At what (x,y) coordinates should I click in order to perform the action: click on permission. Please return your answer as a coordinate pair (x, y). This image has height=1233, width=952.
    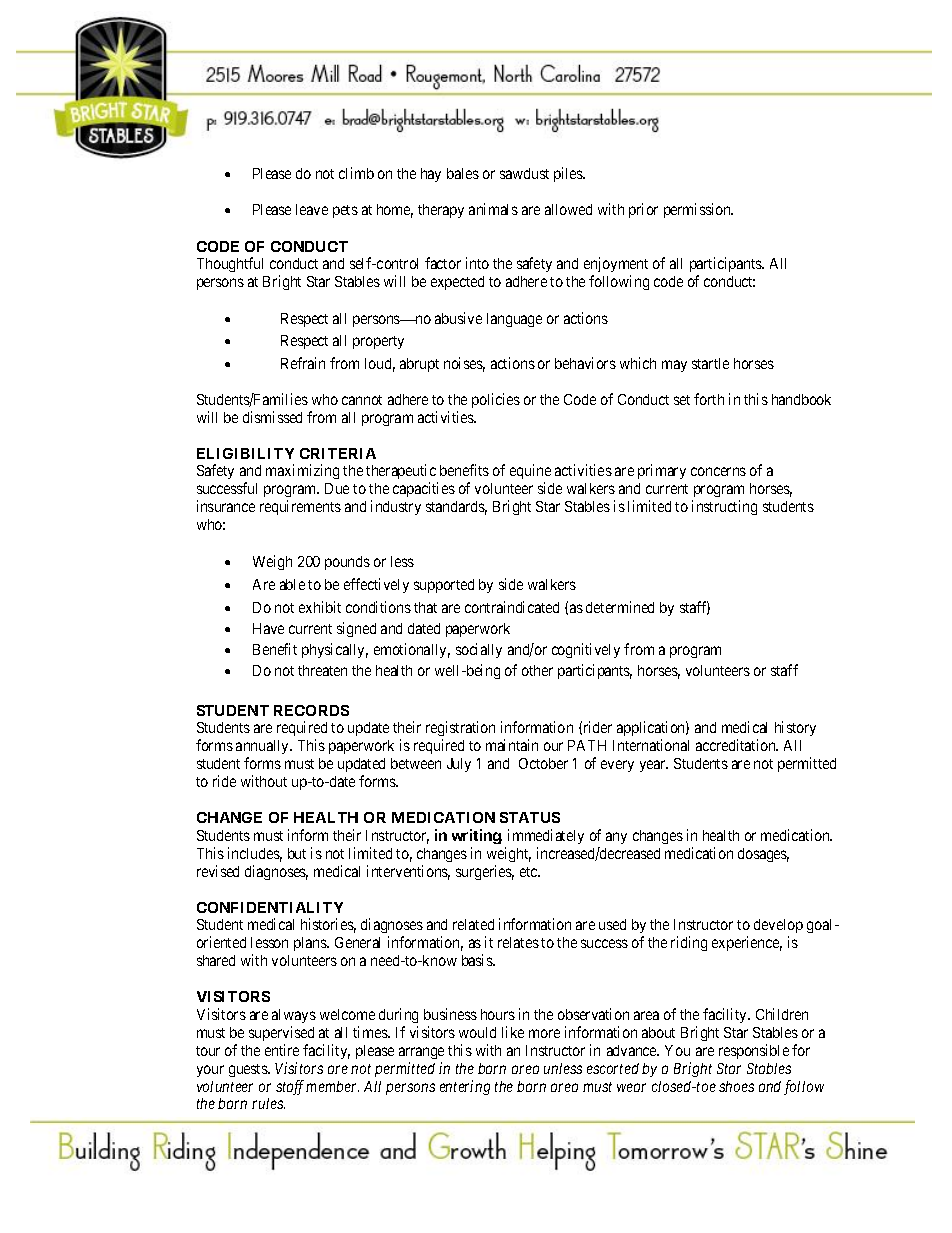
    Looking at the image, I should click on (698, 210).
